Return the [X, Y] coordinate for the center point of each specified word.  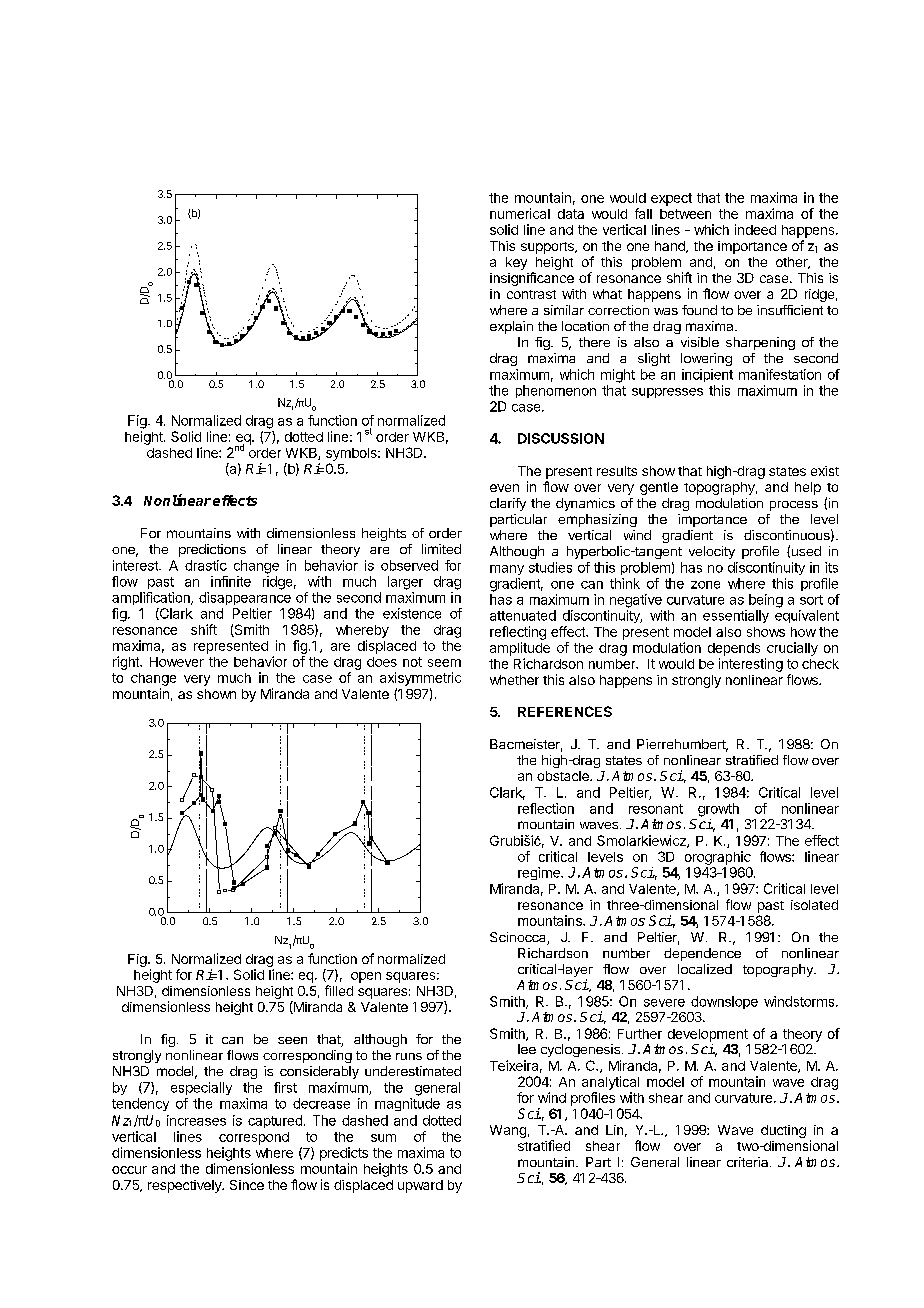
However [177, 662]
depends [734, 649]
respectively [186, 1186]
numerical [520, 213]
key [516, 263]
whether [514, 680]
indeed [755, 229]
